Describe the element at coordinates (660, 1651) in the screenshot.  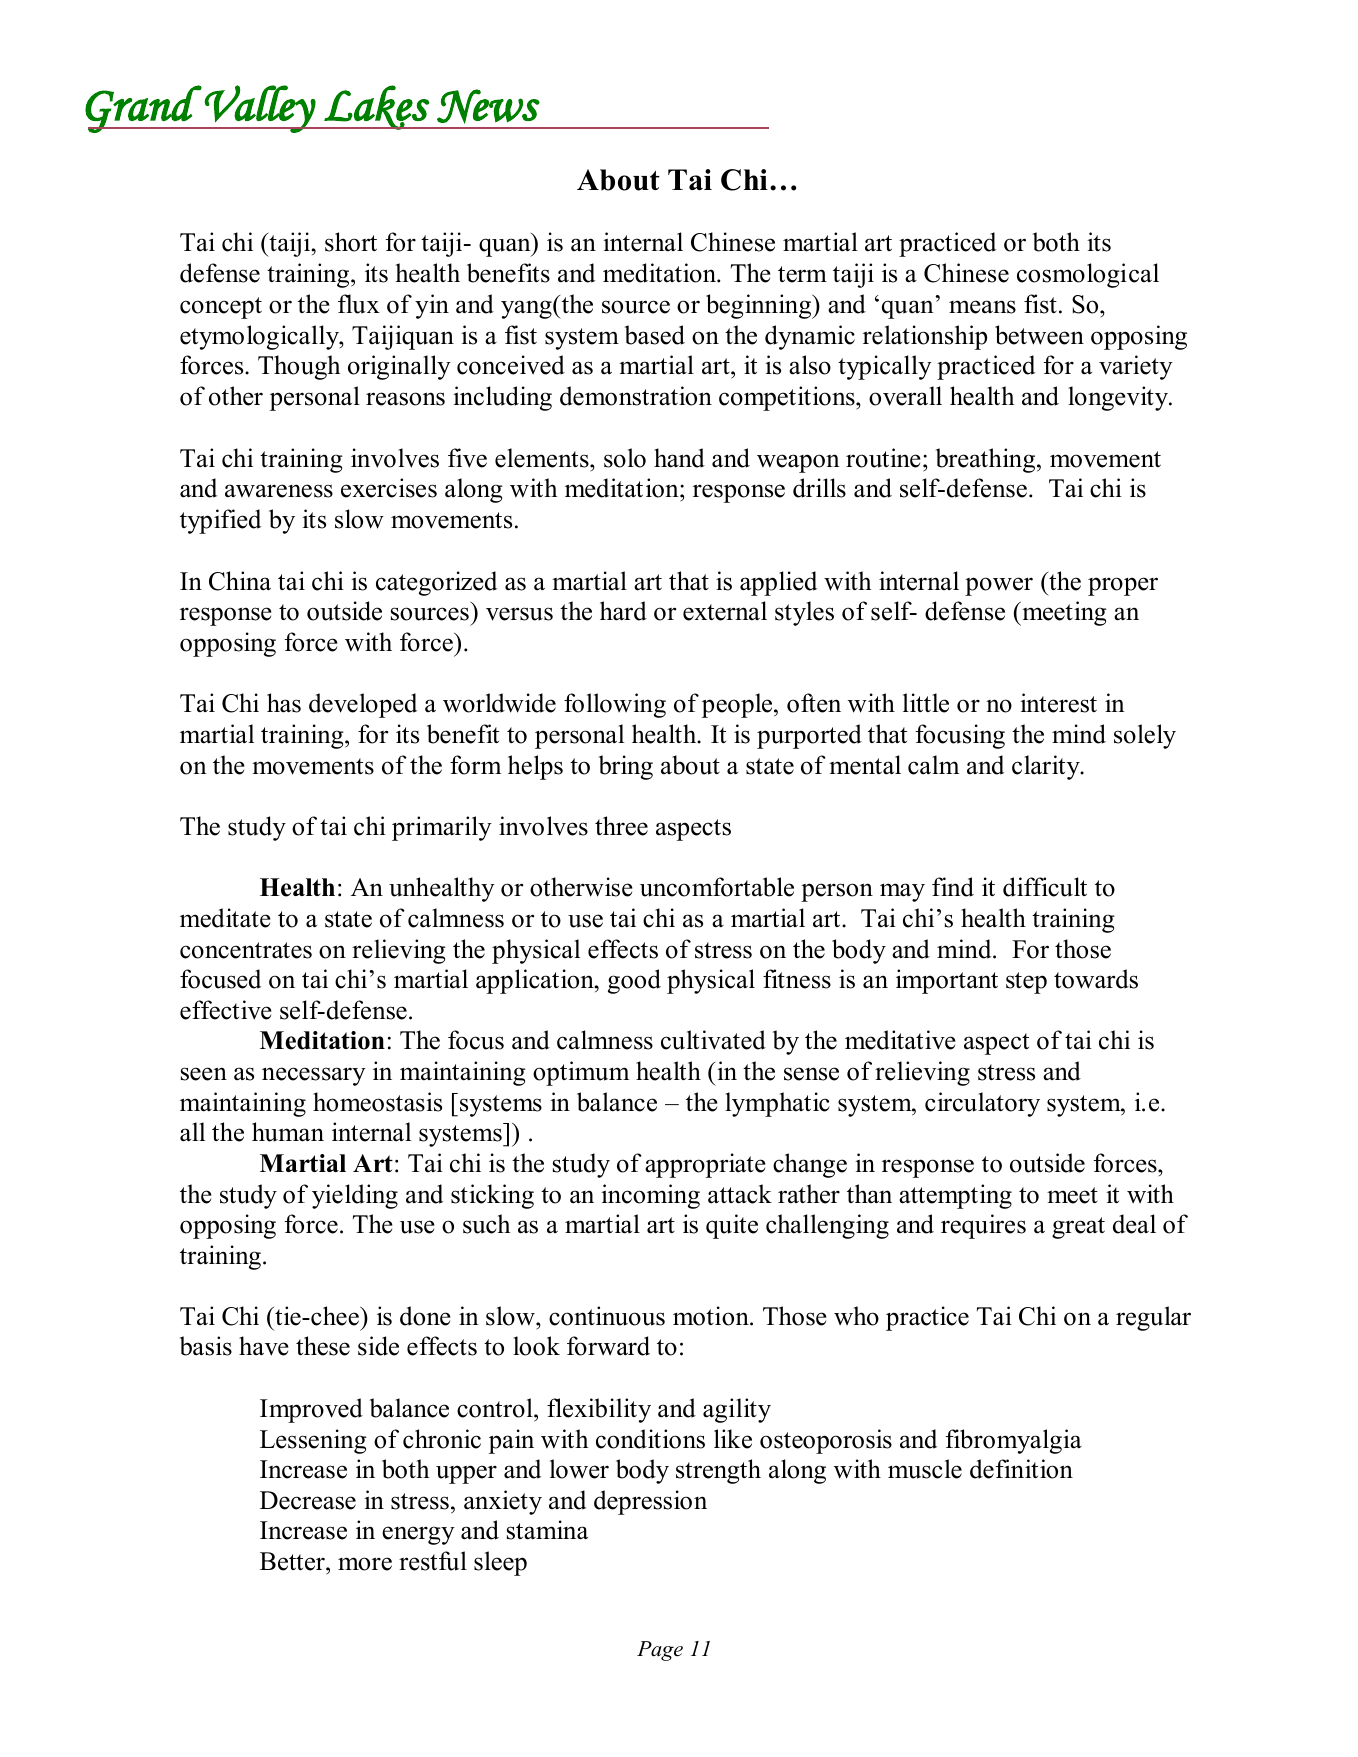
I see `Page` at that location.
